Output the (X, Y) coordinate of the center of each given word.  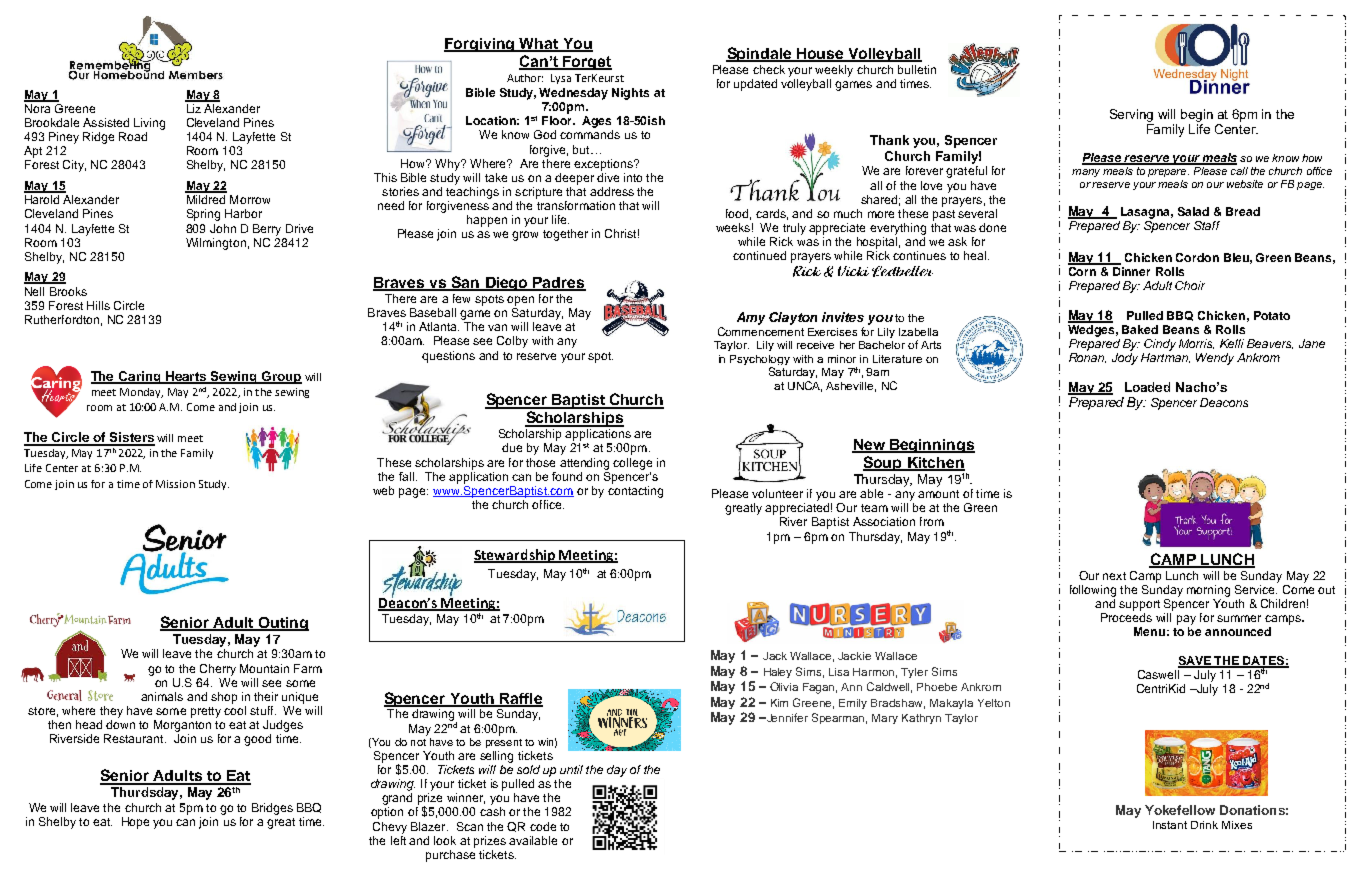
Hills (98, 305)
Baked (1140, 329)
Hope (135, 823)
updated (755, 85)
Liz (194, 107)
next (1114, 576)
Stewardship (515, 556)
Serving (1131, 115)
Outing (282, 624)
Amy (751, 318)
